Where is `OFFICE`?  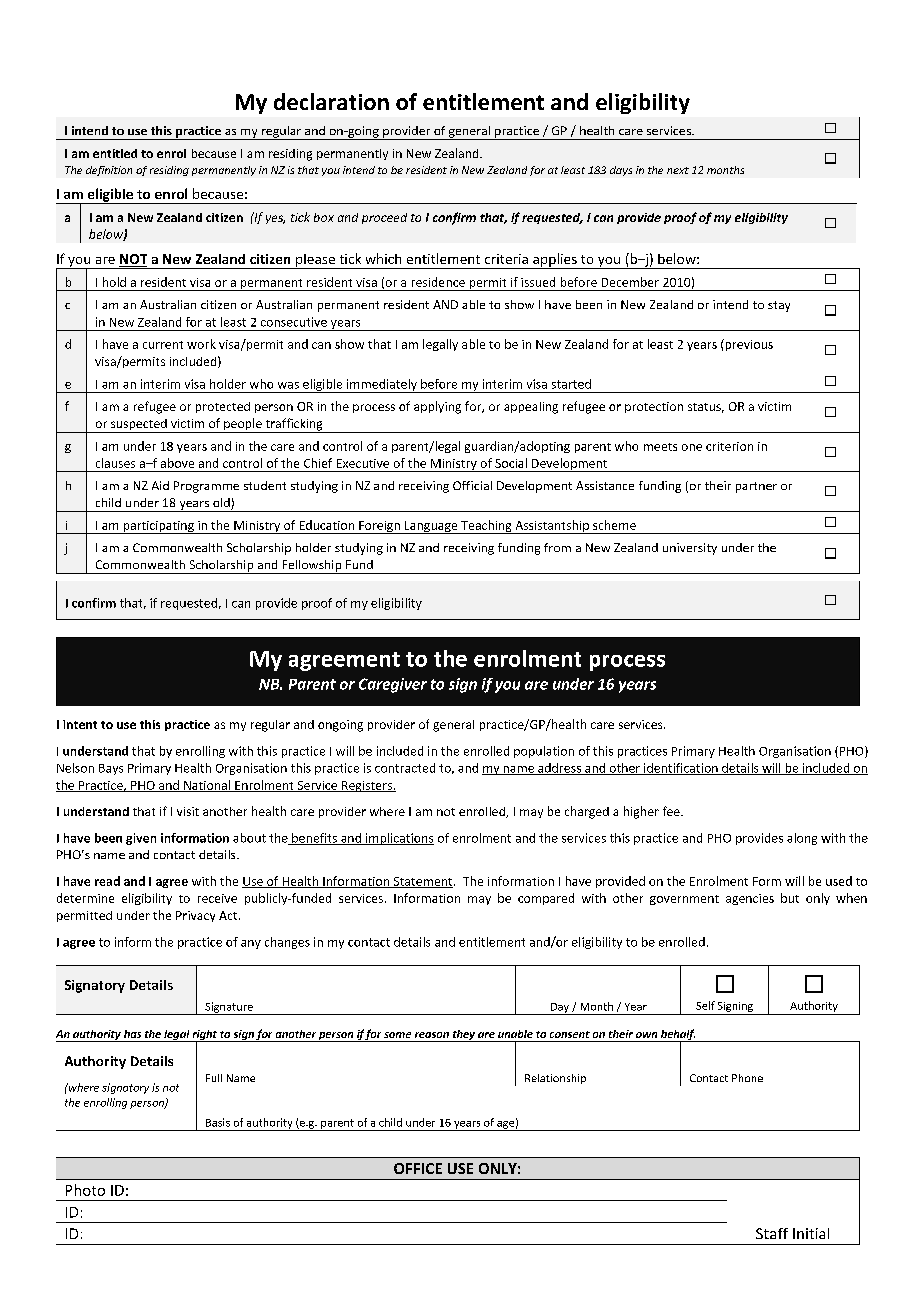
OFFICE is located at coordinates (418, 1168).
